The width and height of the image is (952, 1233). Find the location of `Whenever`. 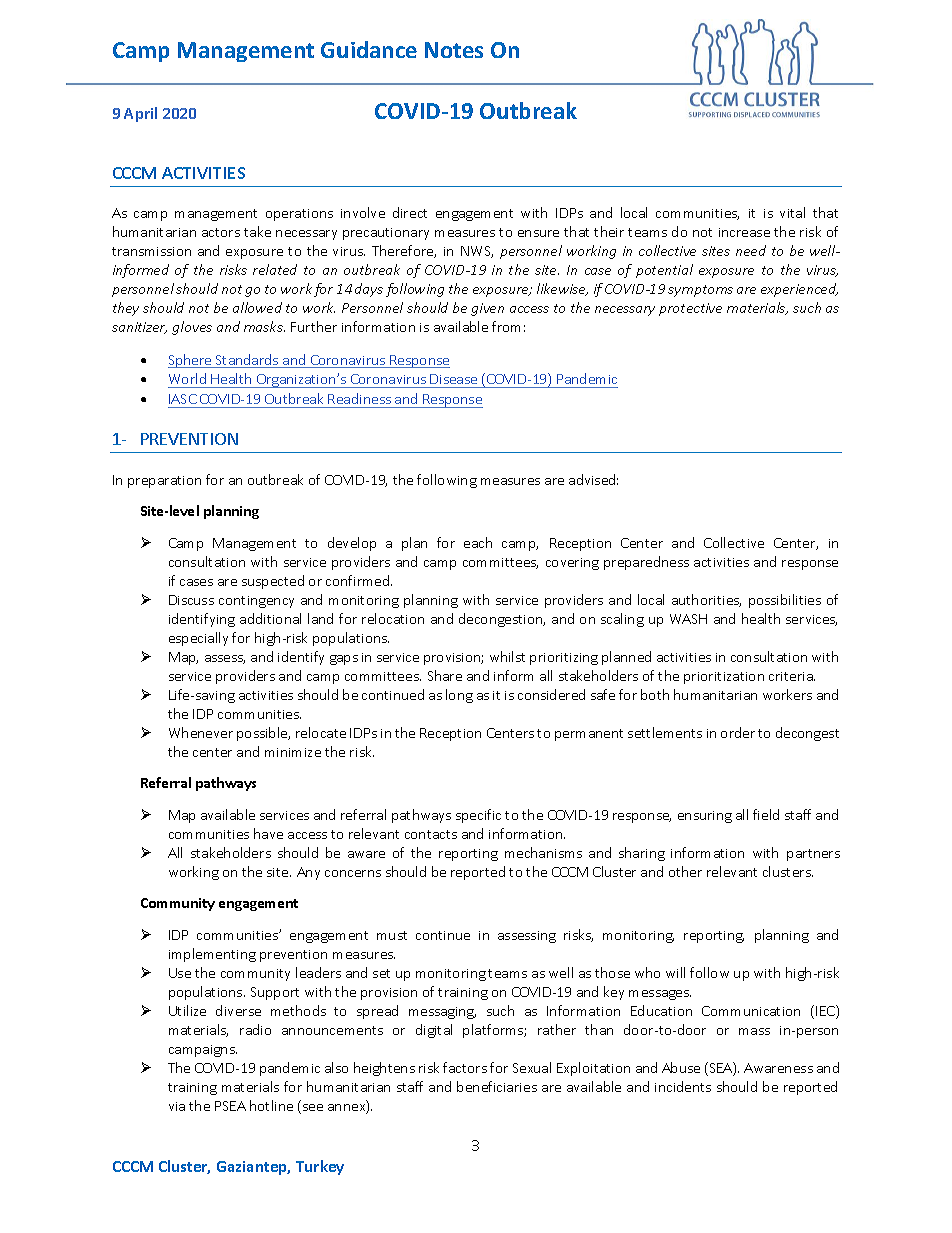

Whenever is located at coordinates (201, 732).
